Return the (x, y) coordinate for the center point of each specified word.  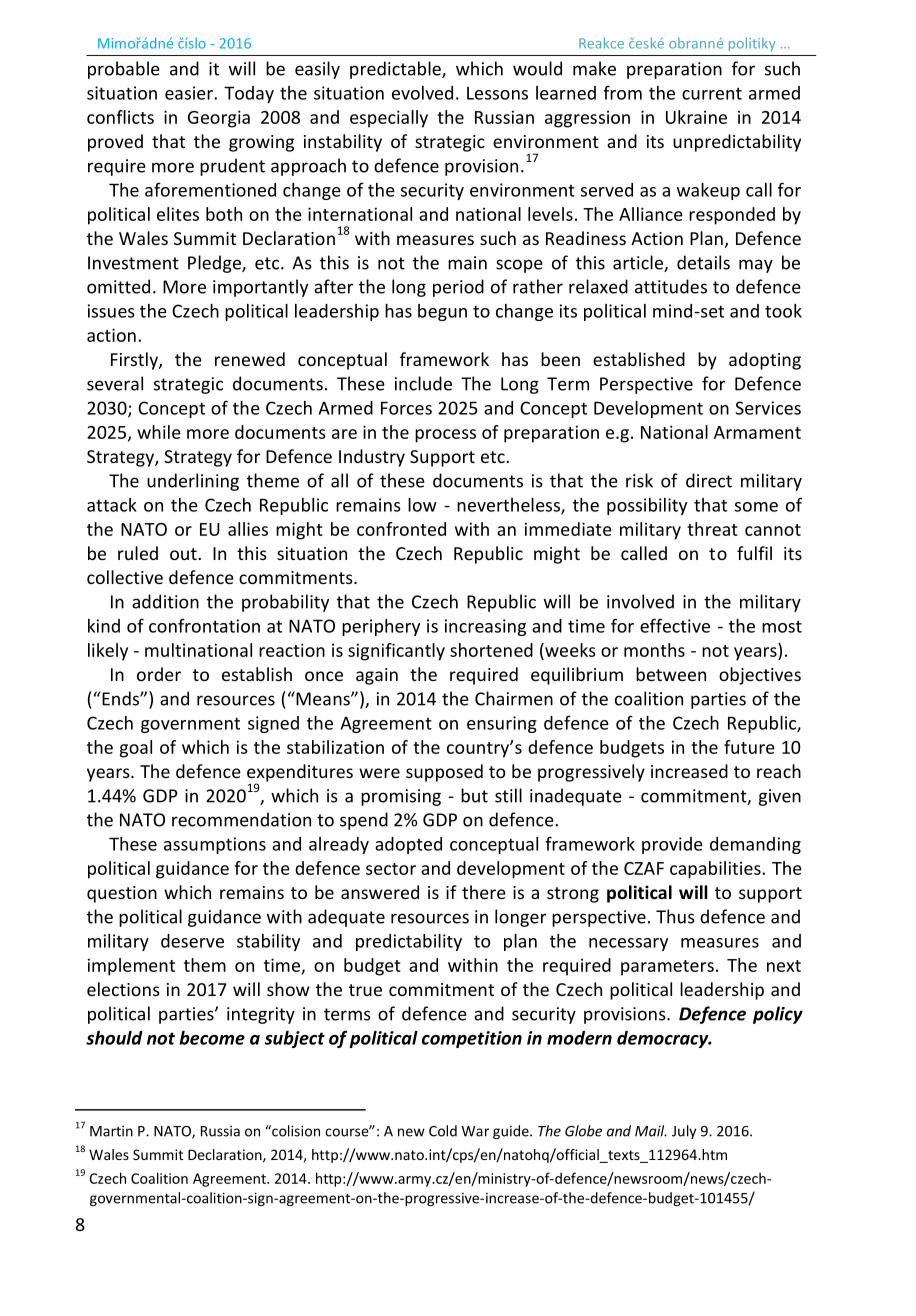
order (159, 674)
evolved (422, 93)
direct (709, 480)
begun (442, 312)
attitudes (671, 286)
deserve (192, 941)
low (422, 505)
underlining (193, 482)
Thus (675, 916)
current (712, 93)
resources (430, 918)
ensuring (502, 724)
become (212, 1038)
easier (190, 93)
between (671, 674)
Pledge (215, 264)
